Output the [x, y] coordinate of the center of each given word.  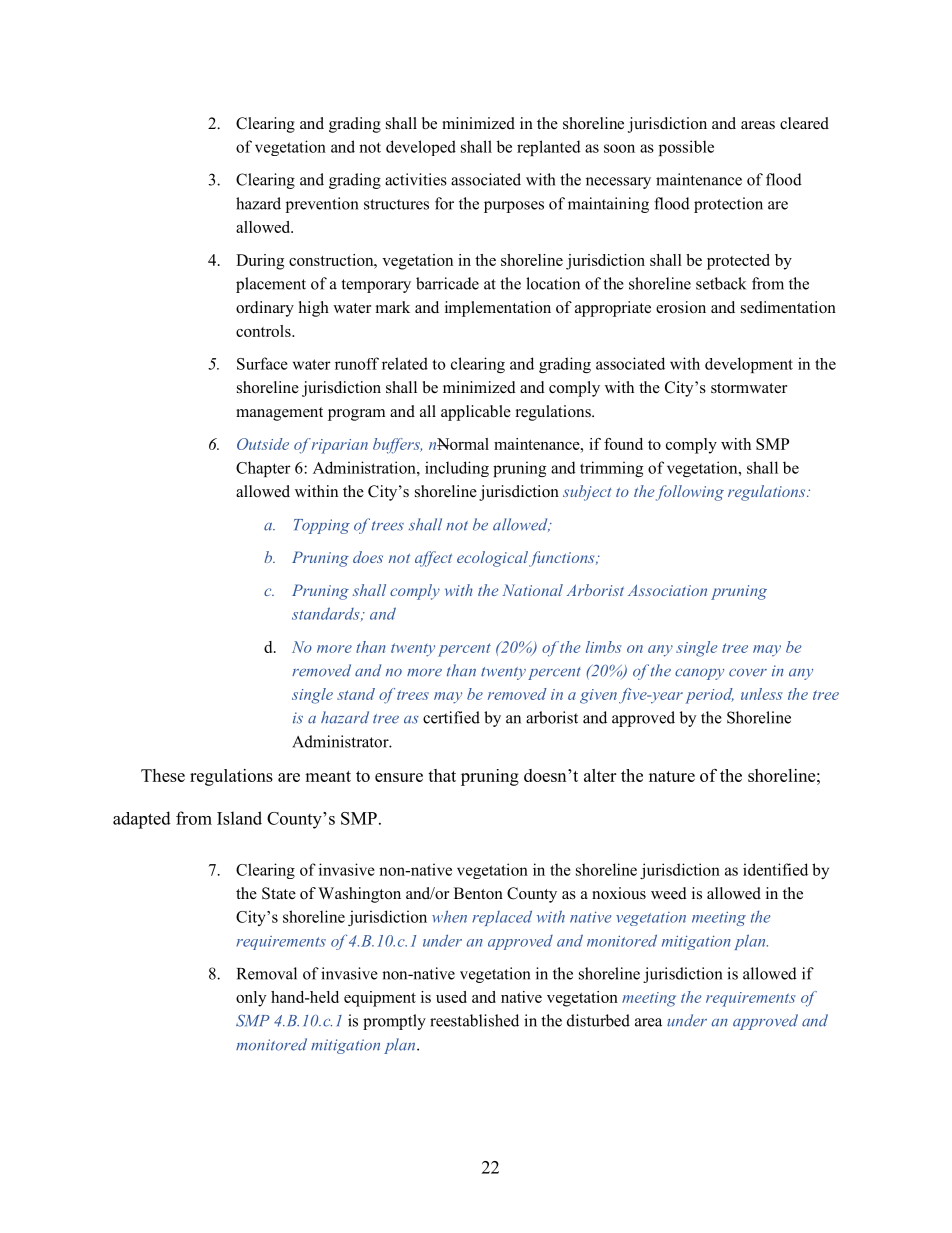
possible [686, 148]
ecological [494, 559]
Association [667, 590]
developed [421, 148]
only [251, 999]
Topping [322, 526]
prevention [322, 205]
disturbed [598, 1020]
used [451, 997]
